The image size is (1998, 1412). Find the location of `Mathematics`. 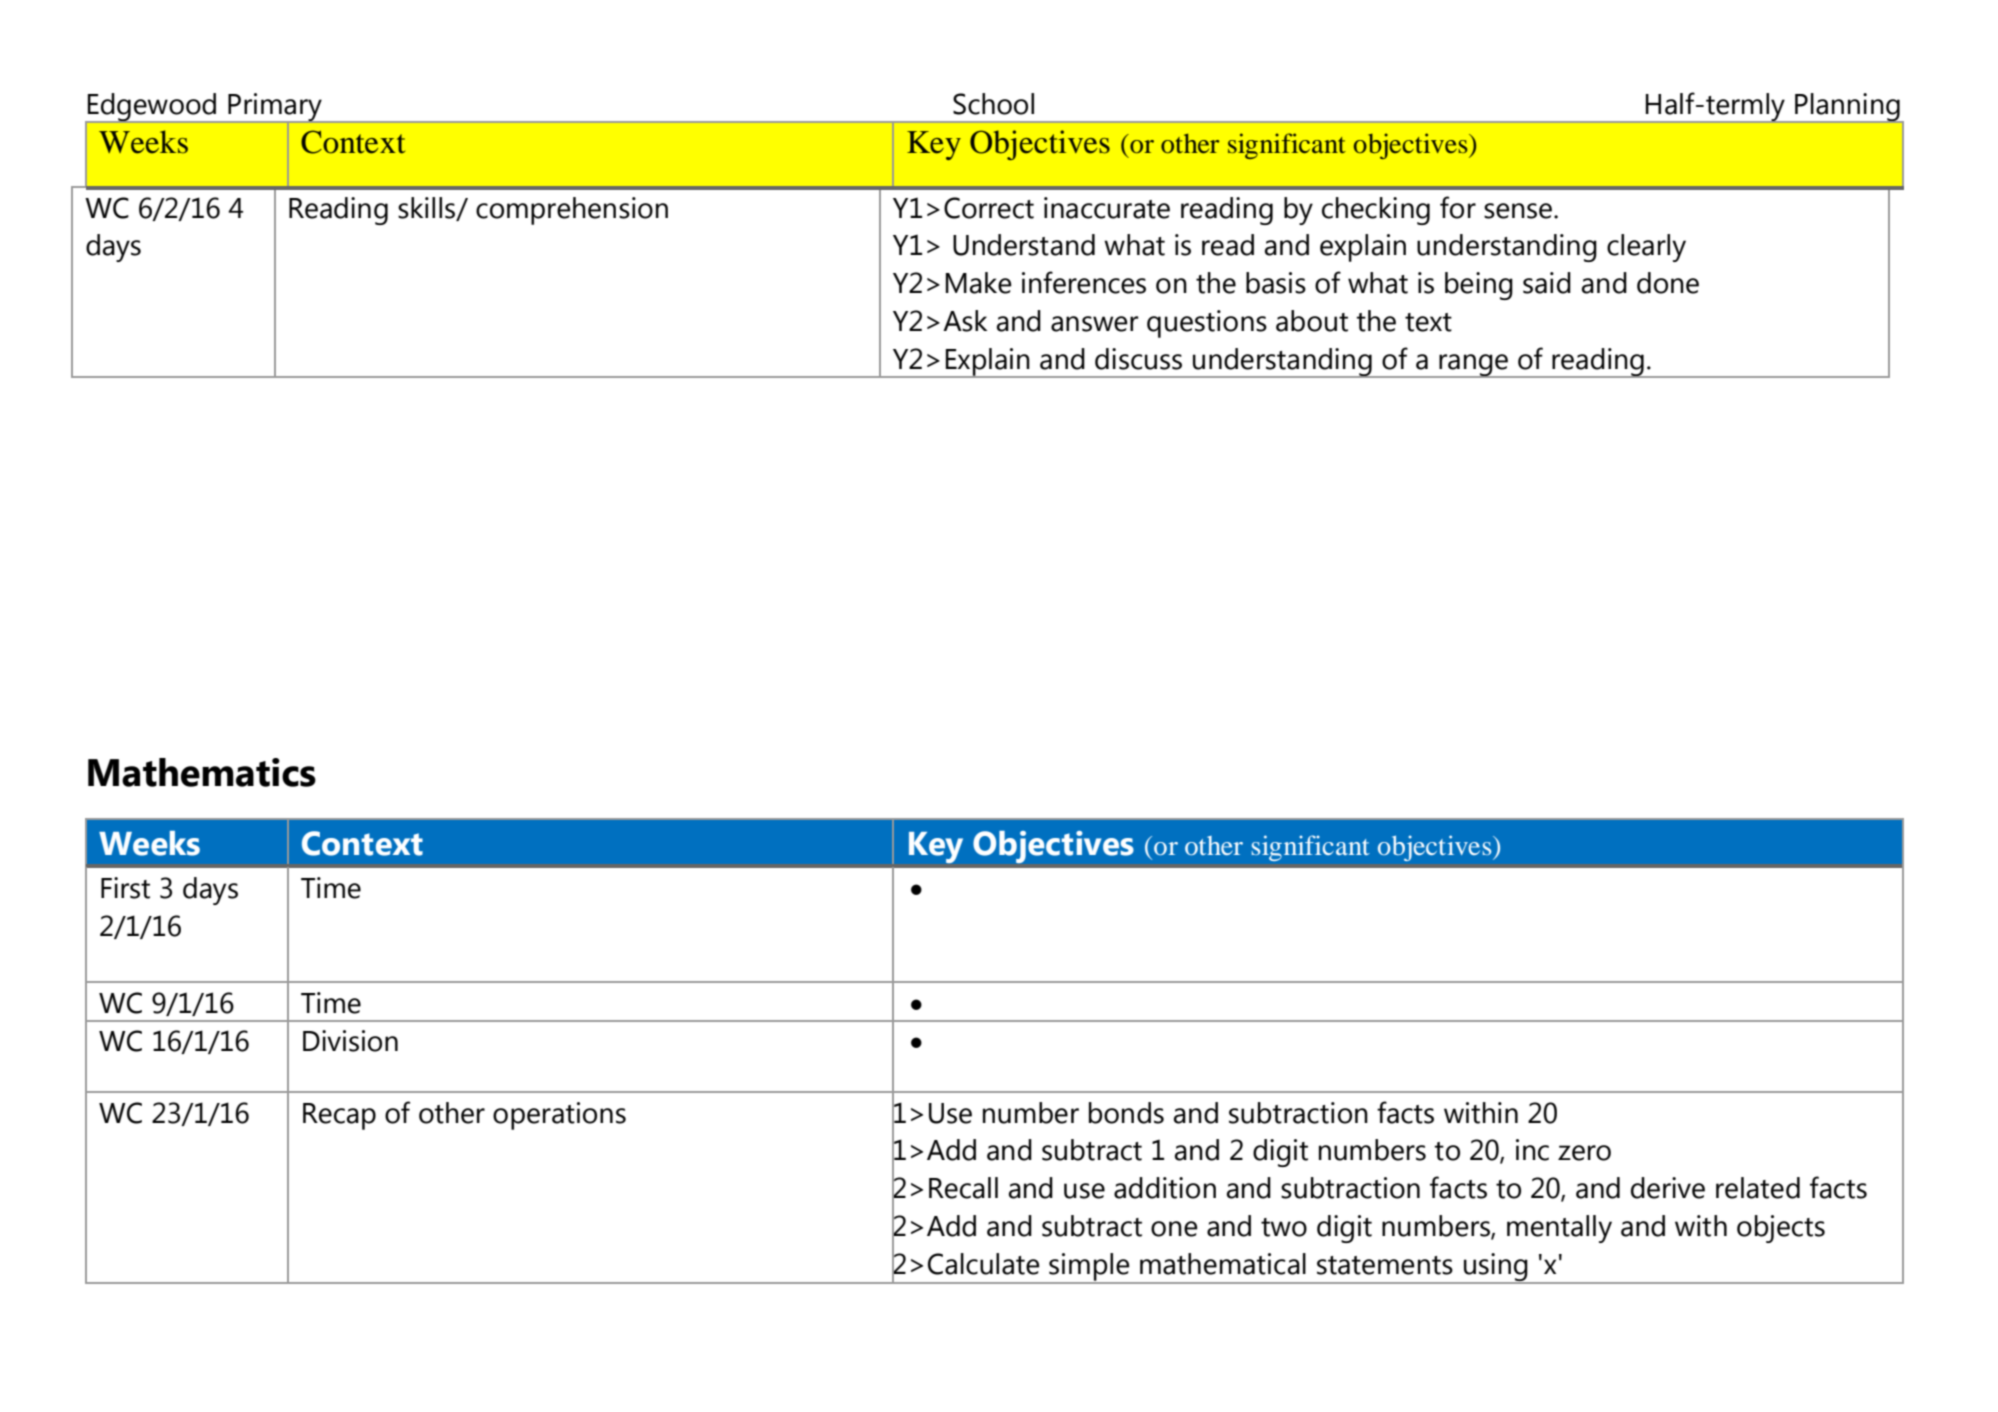

Mathematics is located at coordinates (202, 772).
